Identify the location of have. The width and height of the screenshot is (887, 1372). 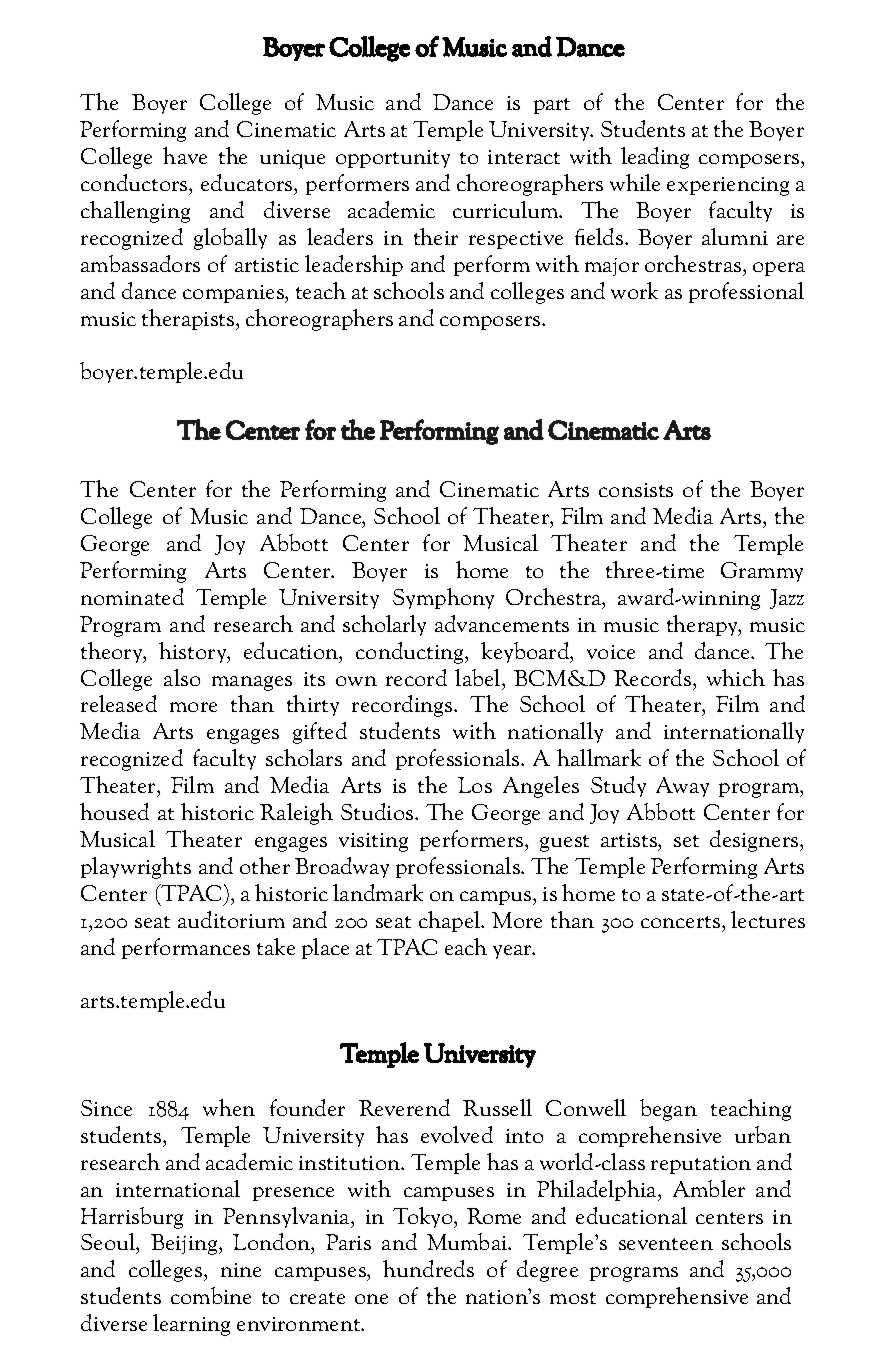
(185, 155).
